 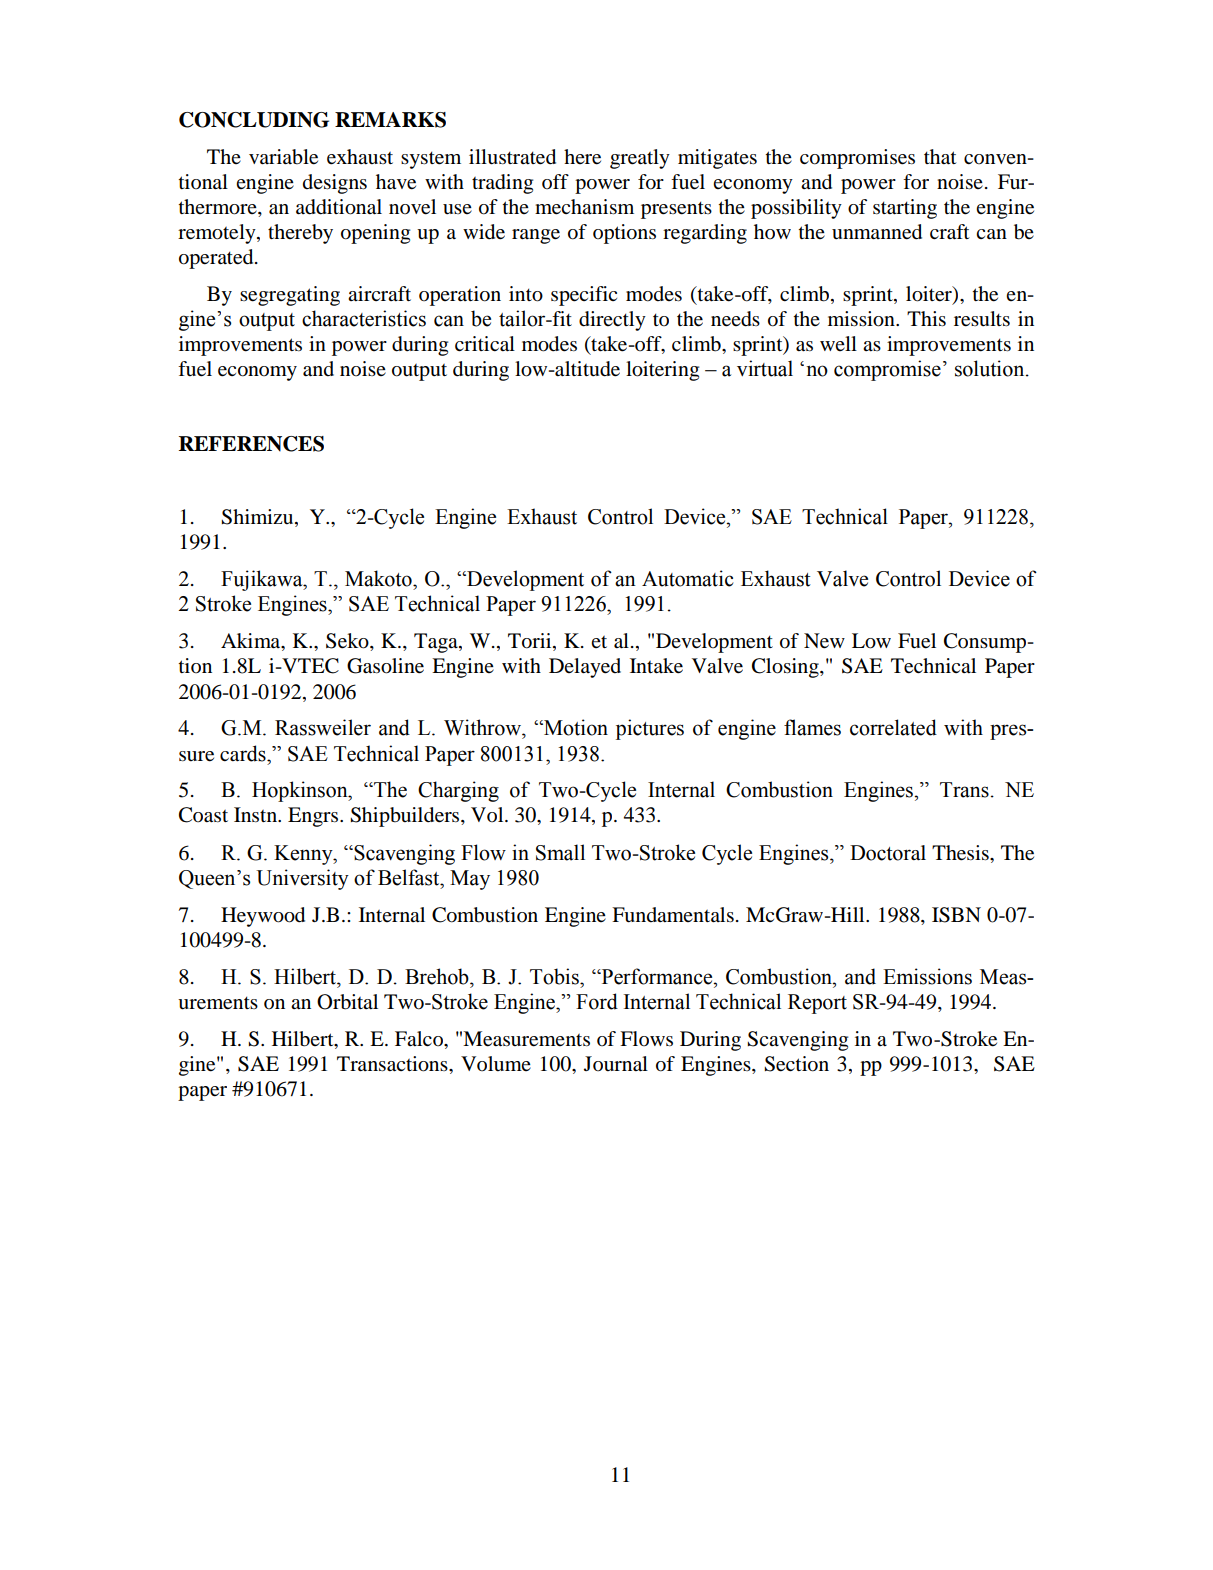 I want to click on well, so click(x=838, y=343).
